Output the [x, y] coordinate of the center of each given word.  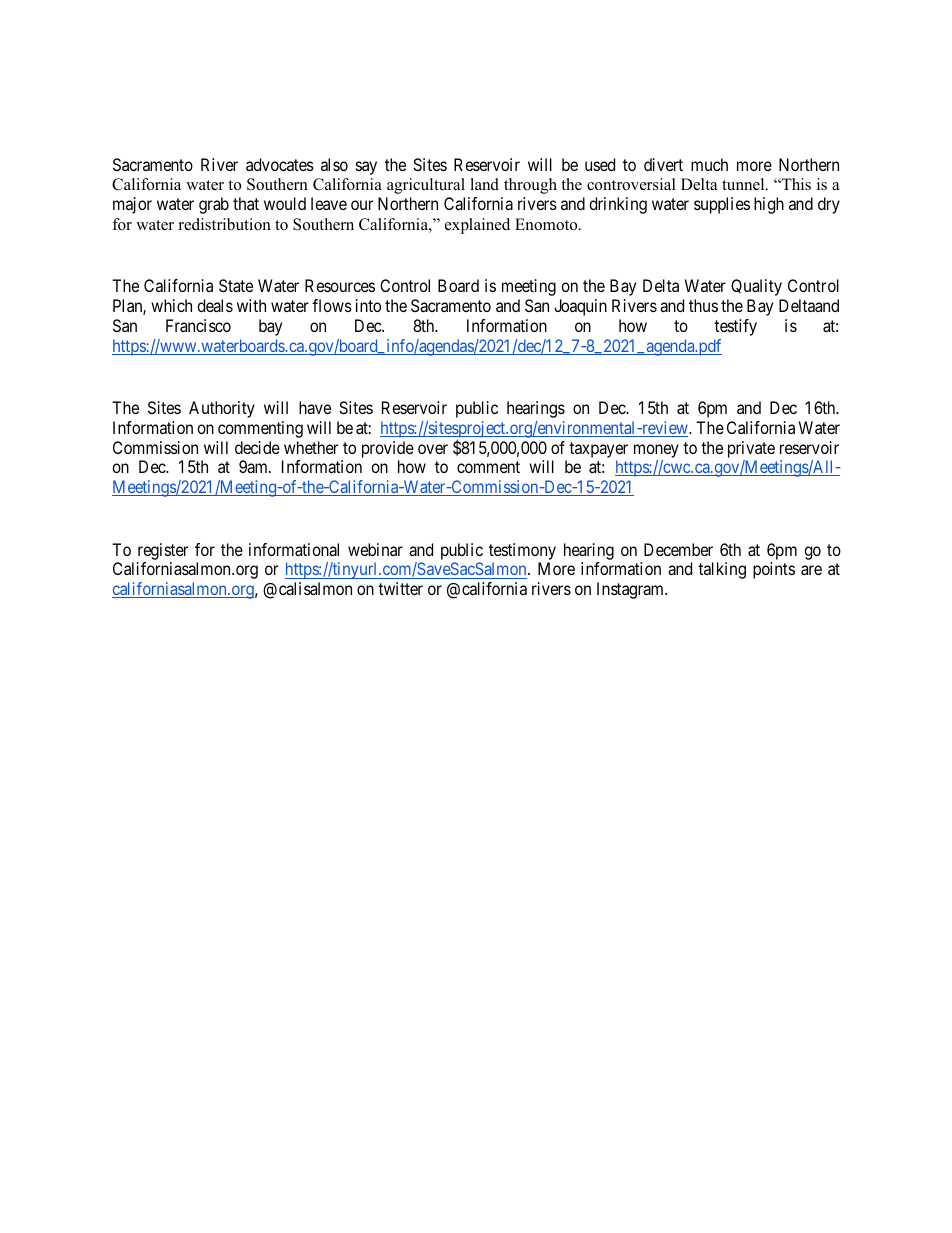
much [709, 164]
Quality [756, 287]
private [751, 449]
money [656, 451]
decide [257, 447]
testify [735, 327]
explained [477, 226]
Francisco [198, 325]
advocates [280, 164]
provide [388, 449]
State [236, 285]
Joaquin [580, 307]
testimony [522, 551]
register [163, 551]
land [484, 184]
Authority [222, 409]
